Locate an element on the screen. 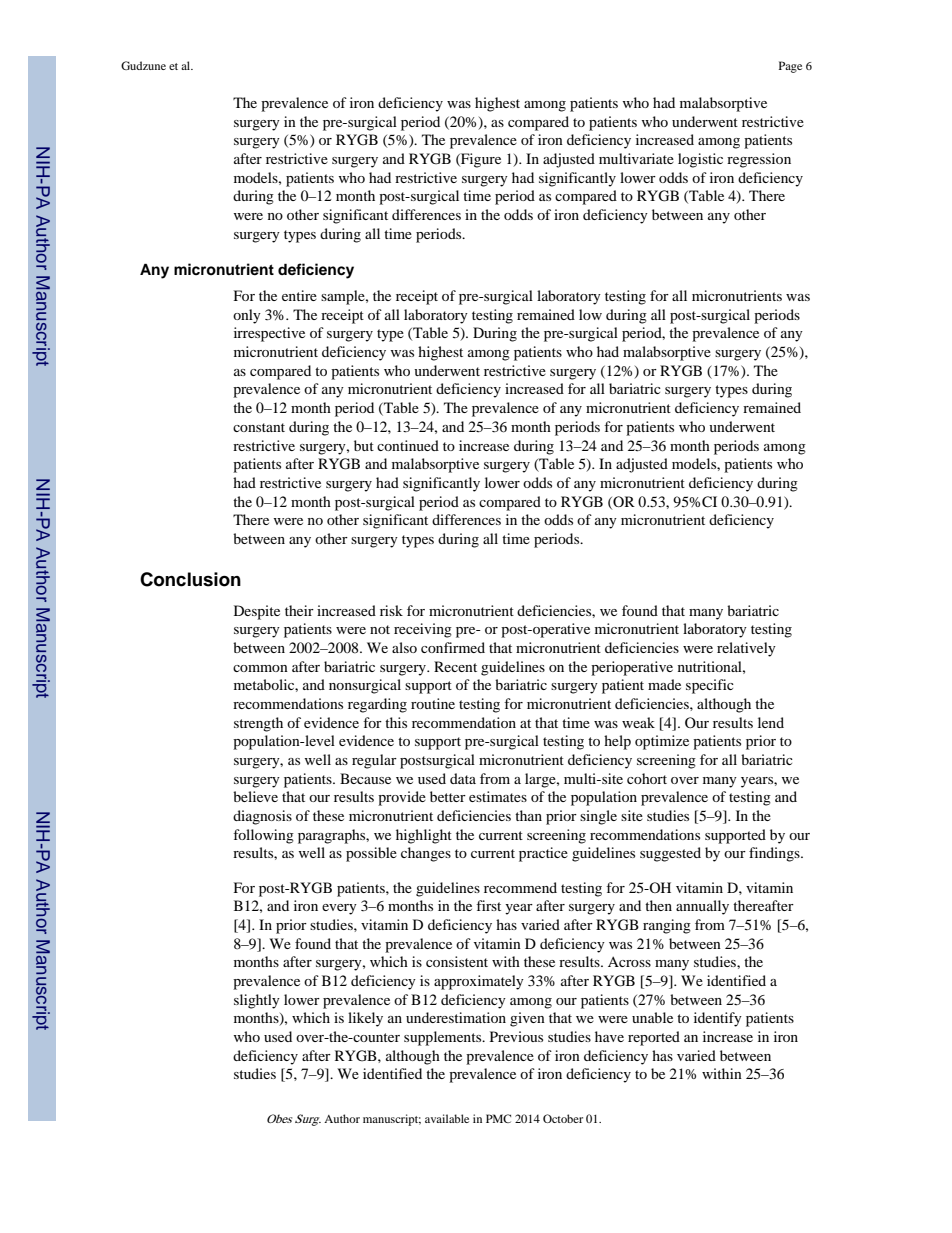 The width and height of the screenshot is (952, 1233). logistic is located at coordinates (700, 160).
